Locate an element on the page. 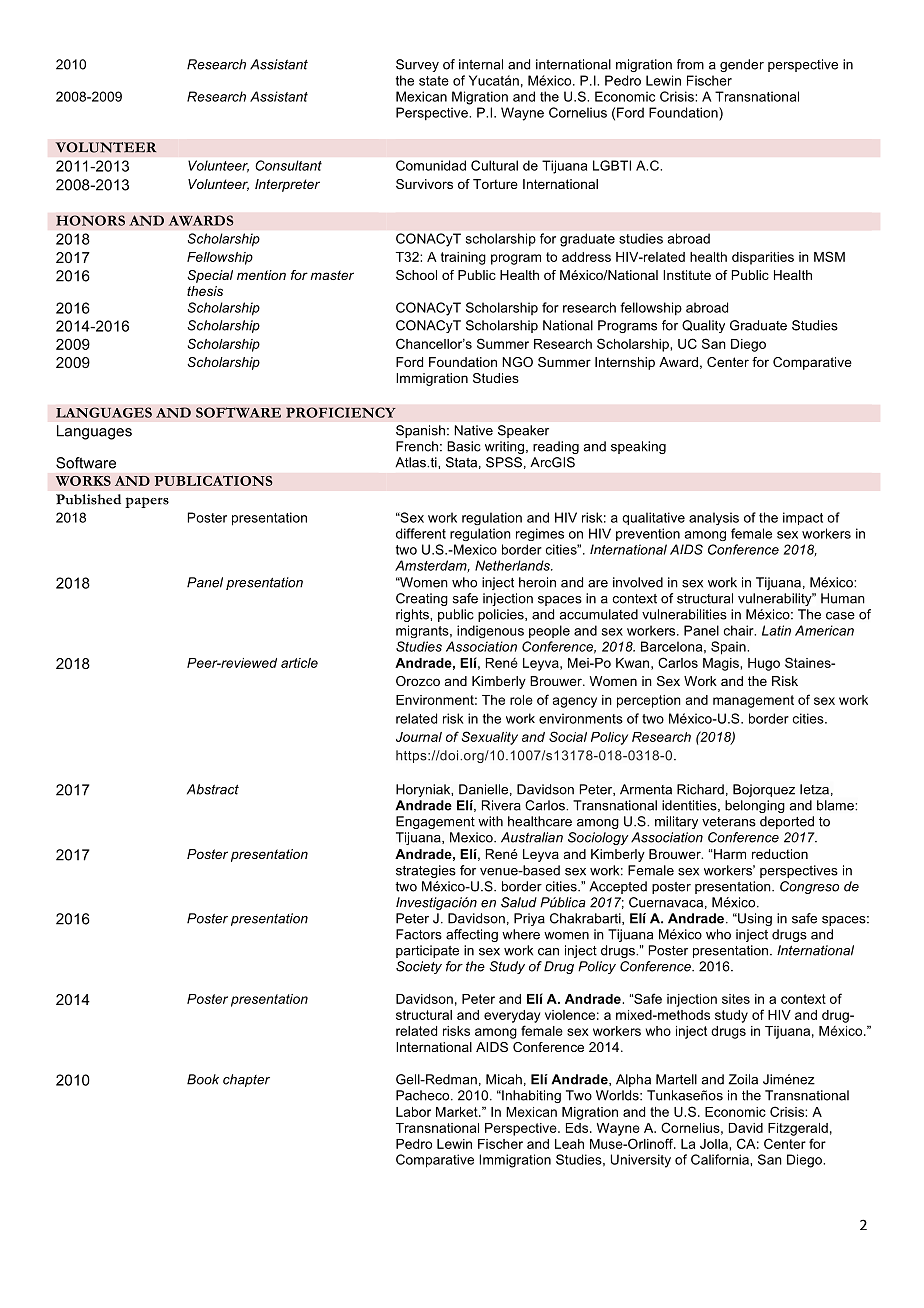 This page has height=1308, width=924. Consultant is located at coordinates (288, 165).
